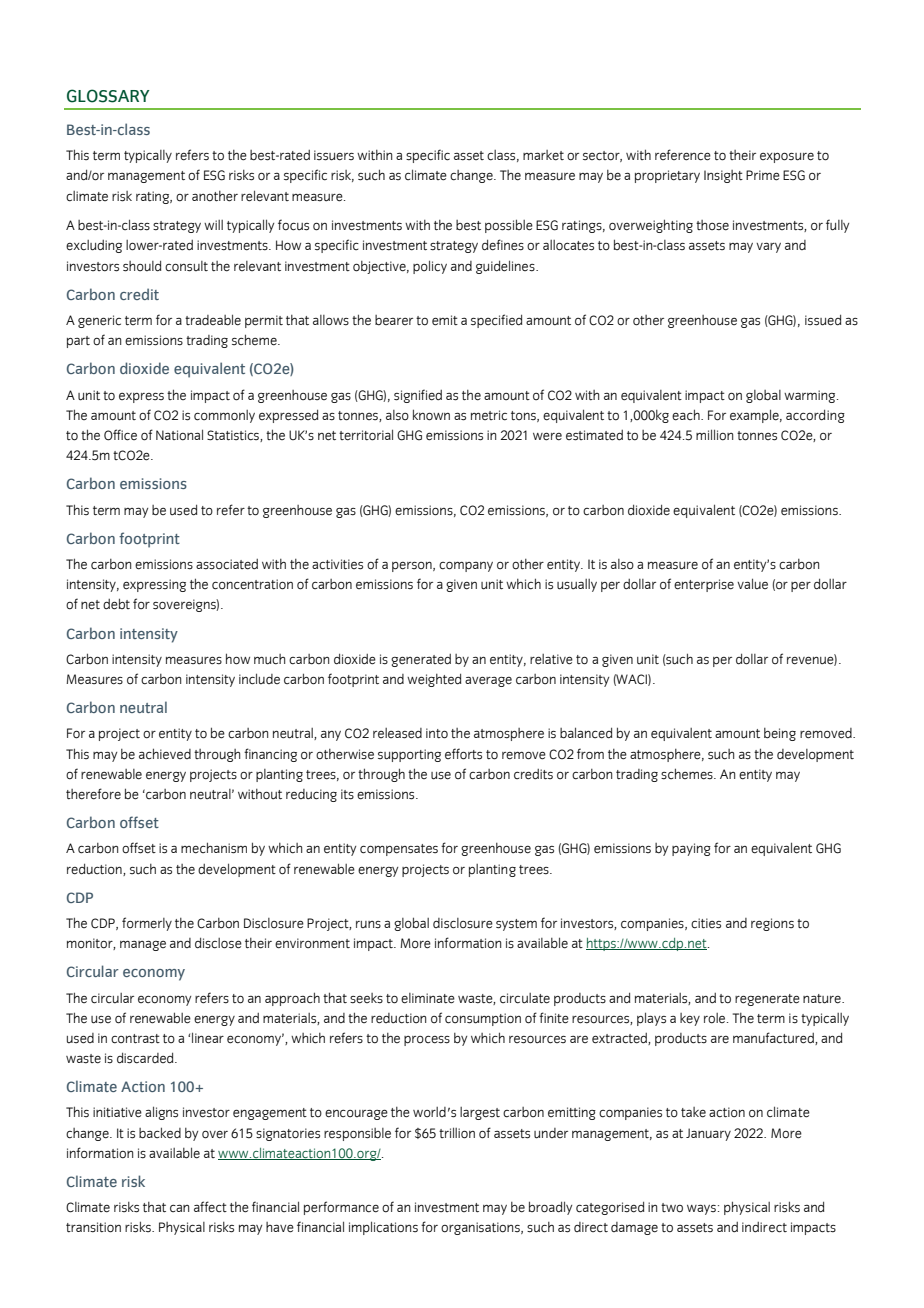 The height and width of the screenshot is (1308, 924). I want to click on compensates, so click(399, 850).
